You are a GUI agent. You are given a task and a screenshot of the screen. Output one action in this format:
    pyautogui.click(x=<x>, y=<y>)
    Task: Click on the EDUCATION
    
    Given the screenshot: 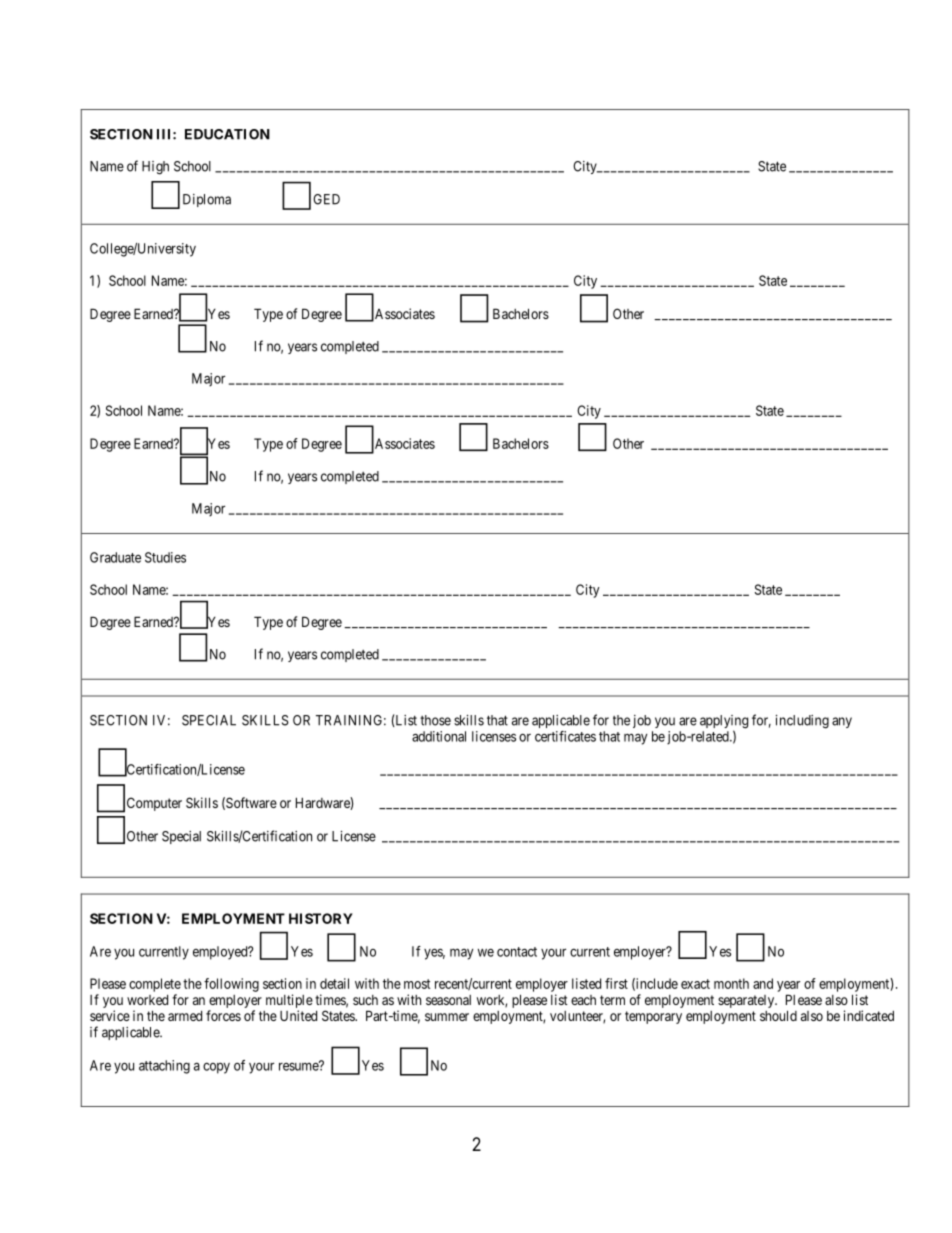 What is the action you would take?
    pyautogui.click(x=227, y=134)
